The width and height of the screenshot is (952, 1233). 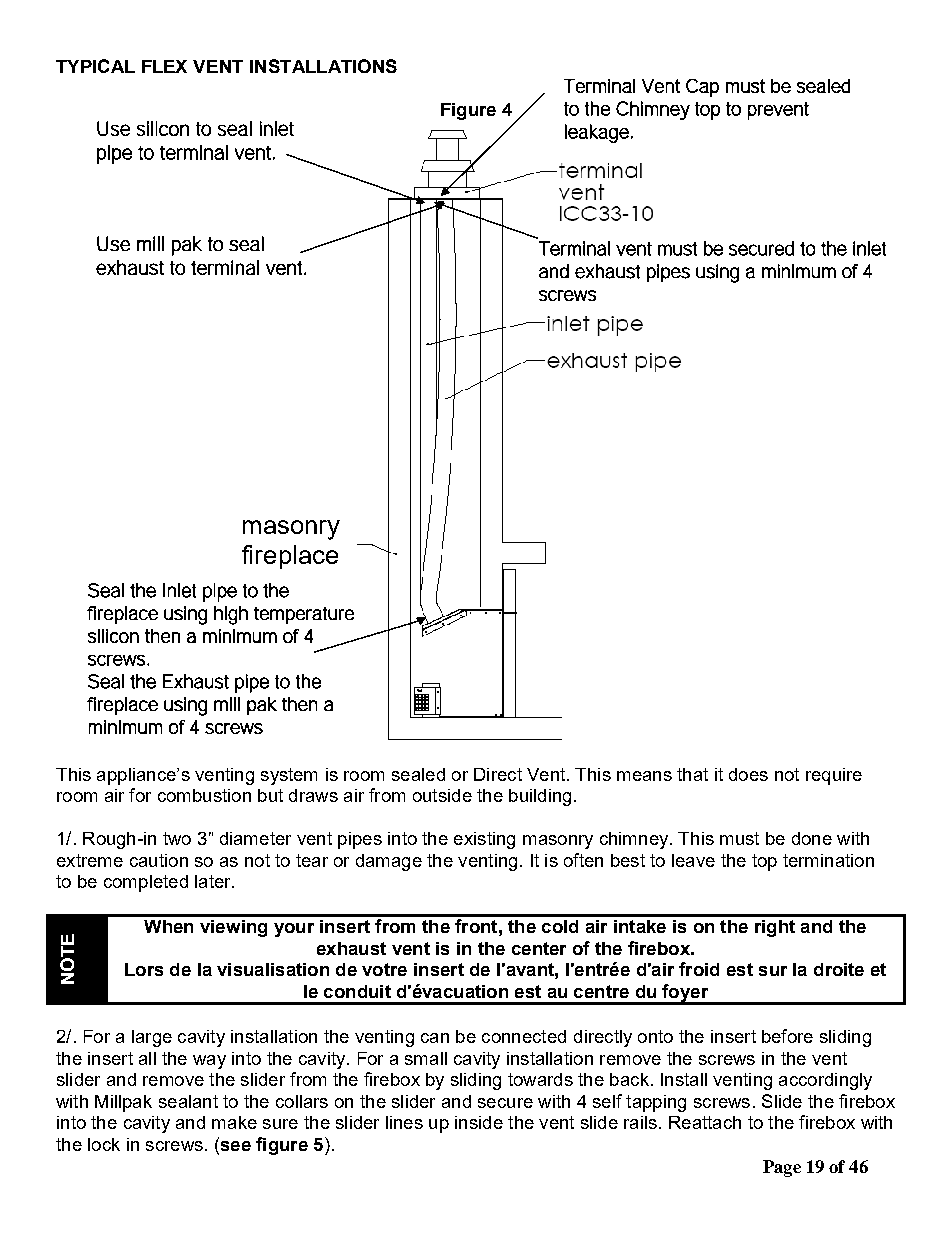 What do you see at coordinates (204, 795) in the screenshot?
I see `combustion` at bounding box center [204, 795].
